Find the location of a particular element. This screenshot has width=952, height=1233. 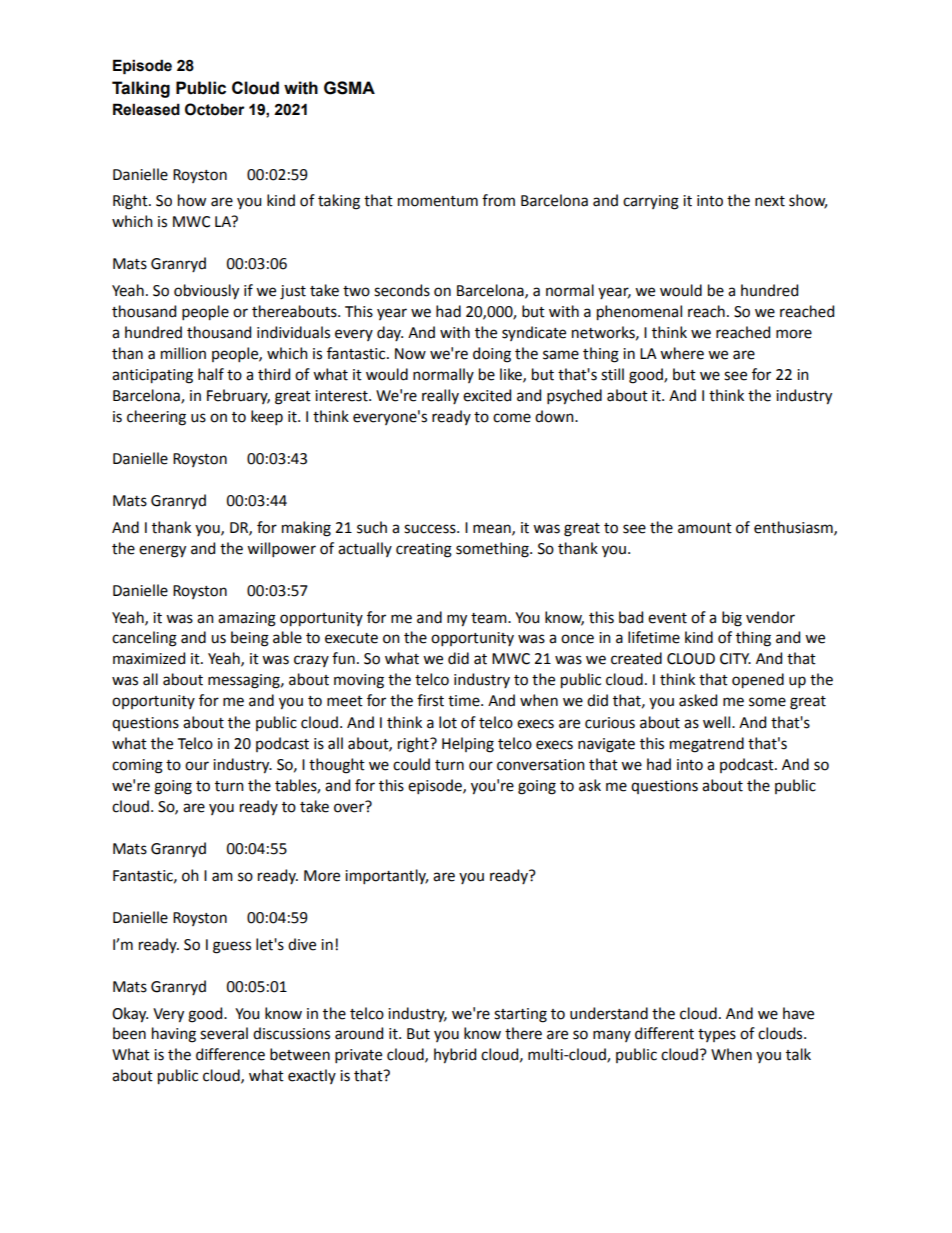

difference is located at coordinates (230, 1054).
